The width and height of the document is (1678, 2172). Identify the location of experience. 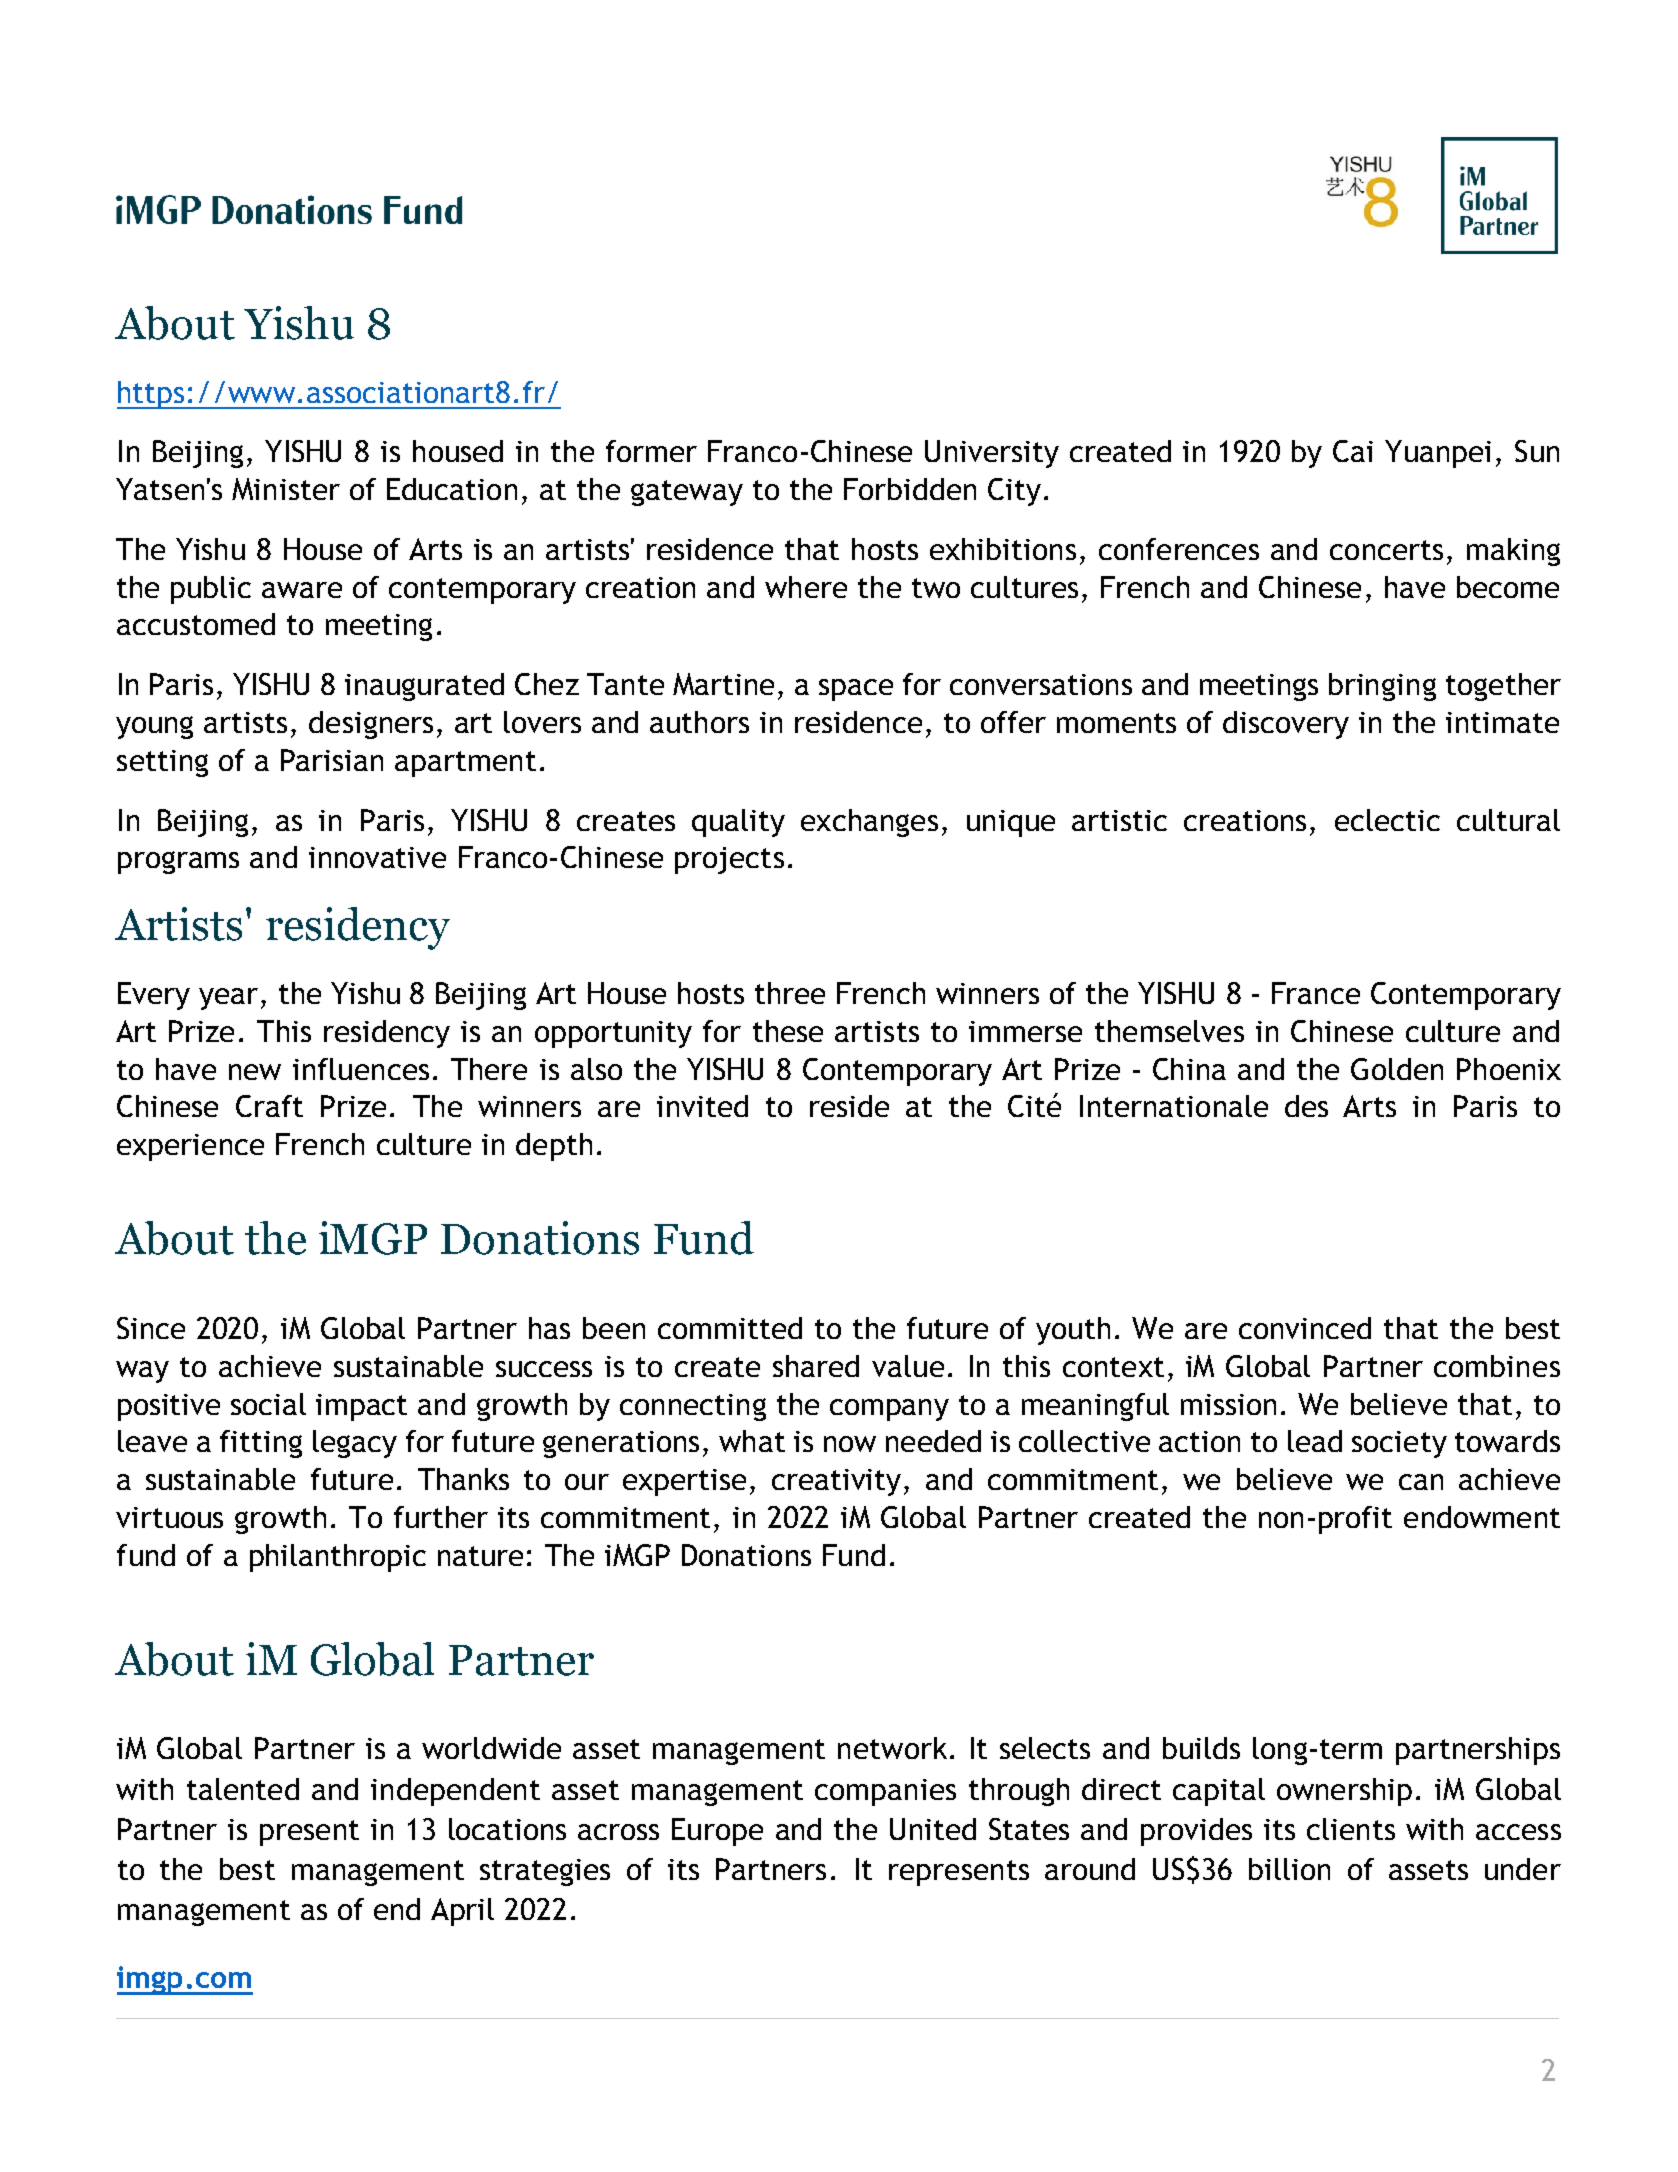
(190, 1147).
